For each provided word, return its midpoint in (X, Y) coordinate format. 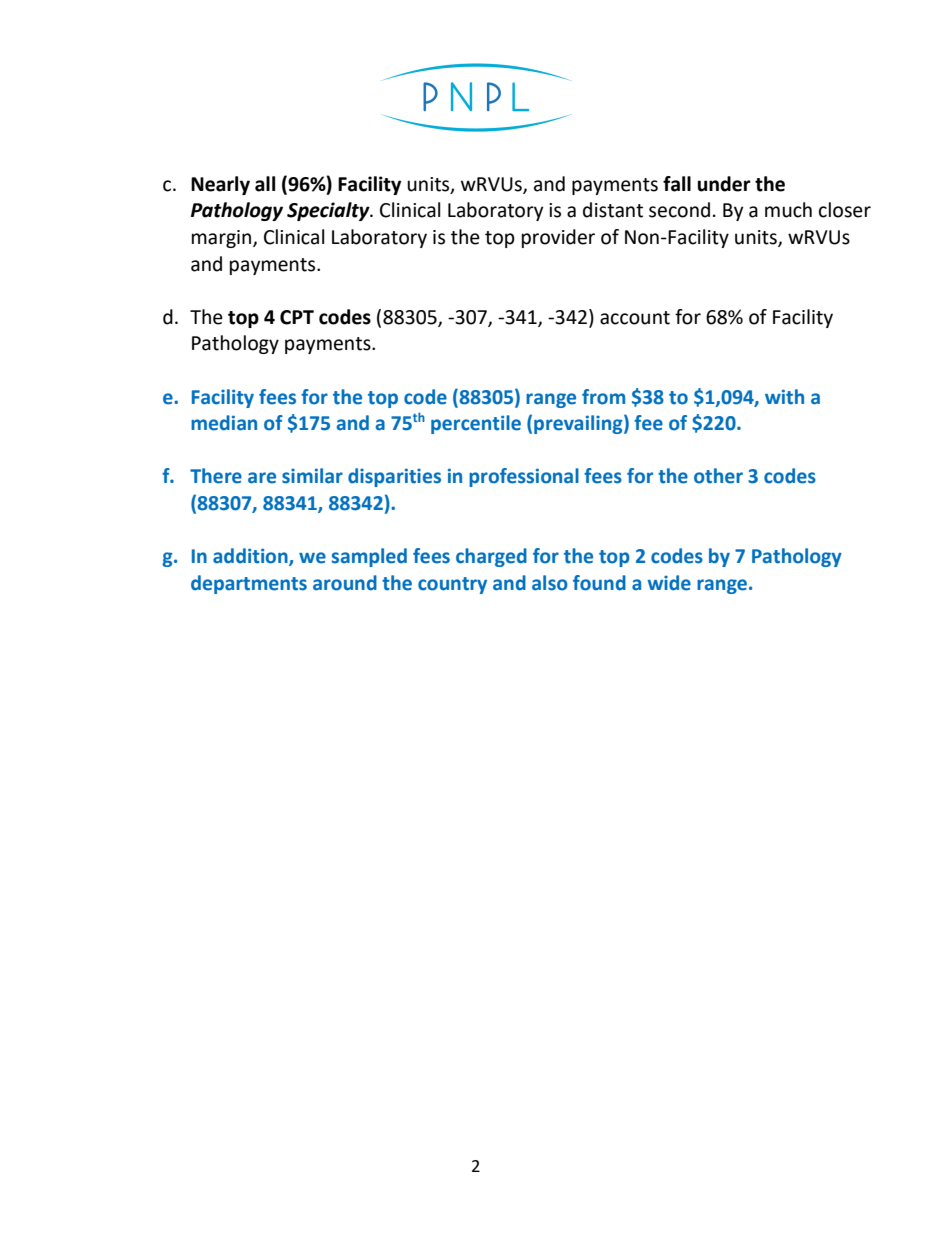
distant (613, 210)
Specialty (329, 211)
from (603, 397)
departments (249, 584)
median (224, 423)
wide (669, 583)
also (550, 583)
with (784, 397)
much (788, 210)
